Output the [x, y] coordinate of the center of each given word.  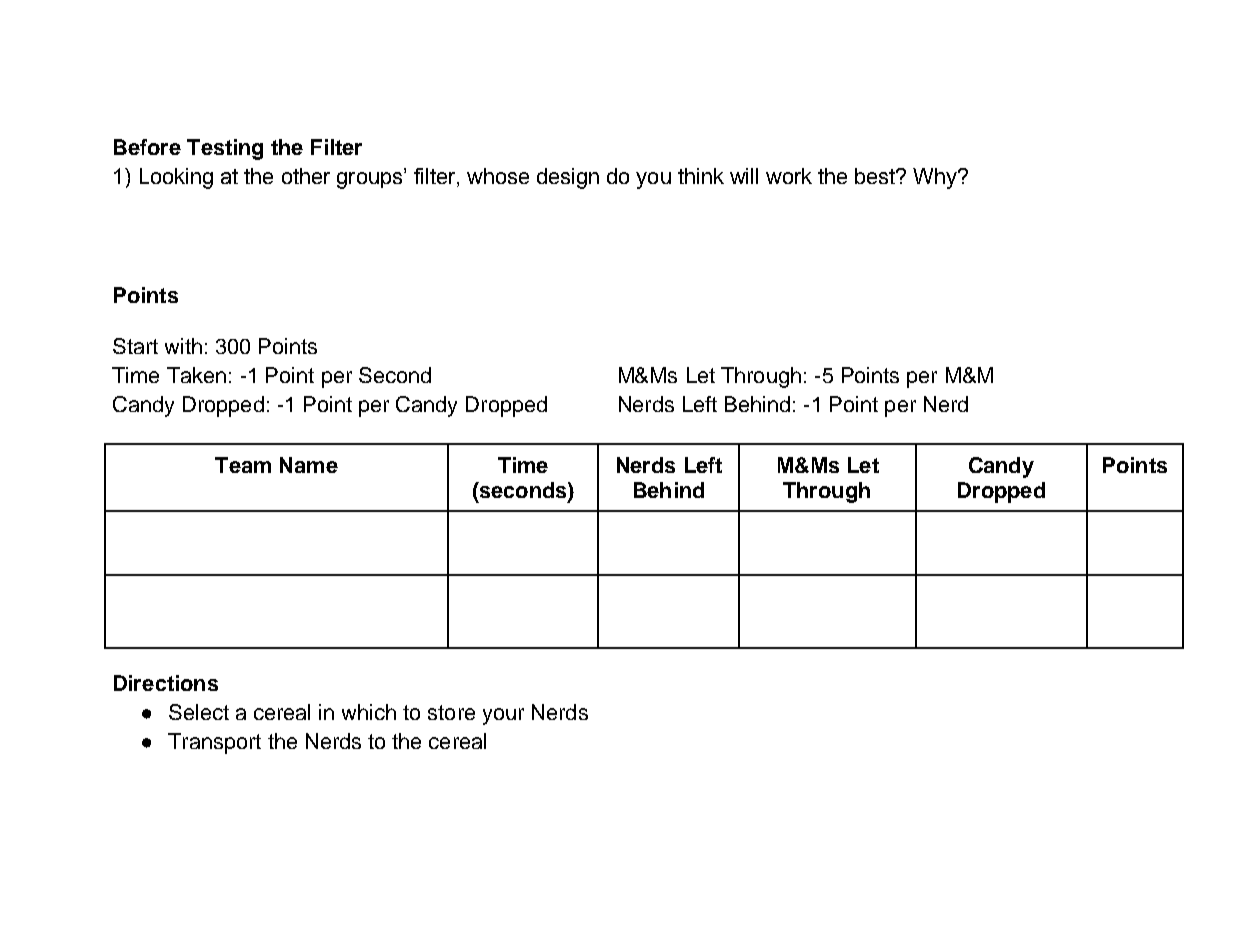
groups [371, 179]
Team [243, 465]
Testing [225, 149]
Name [309, 465]
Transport [214, 743]
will [744, 176]
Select [199, 712]
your [503, 716]
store [451, 712]
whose [498, 176]
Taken [196, 375]
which [369, 712]
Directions [166, 683]
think [701, 176]
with [183, 346]
